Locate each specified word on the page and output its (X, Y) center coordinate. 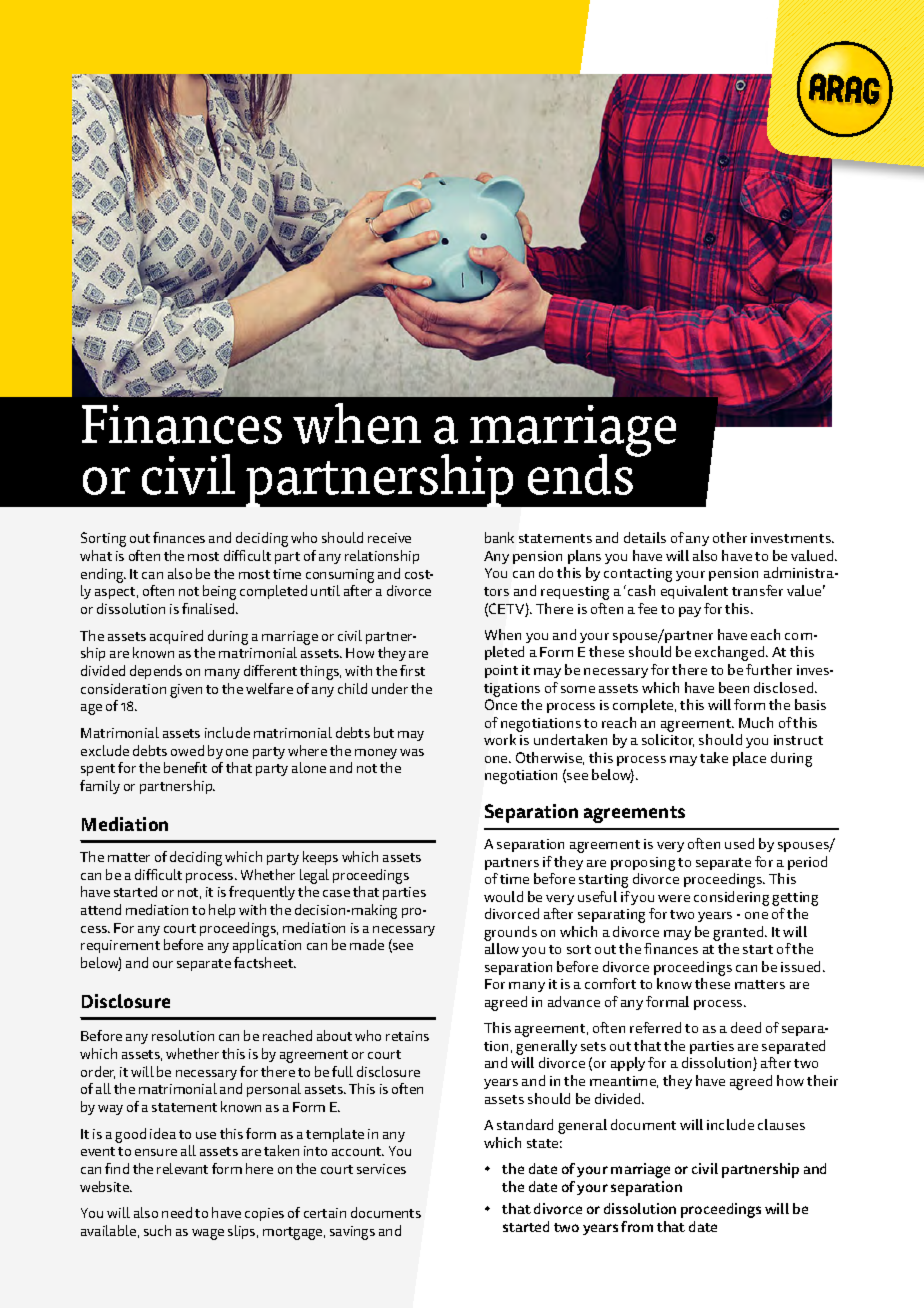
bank (499, 537)
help (222, 911)
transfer (757, 590)
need (177, 1212)
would (503, 896)
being (219, 592)
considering (731, 898)
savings (352, 1233)
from (637, 1226)
